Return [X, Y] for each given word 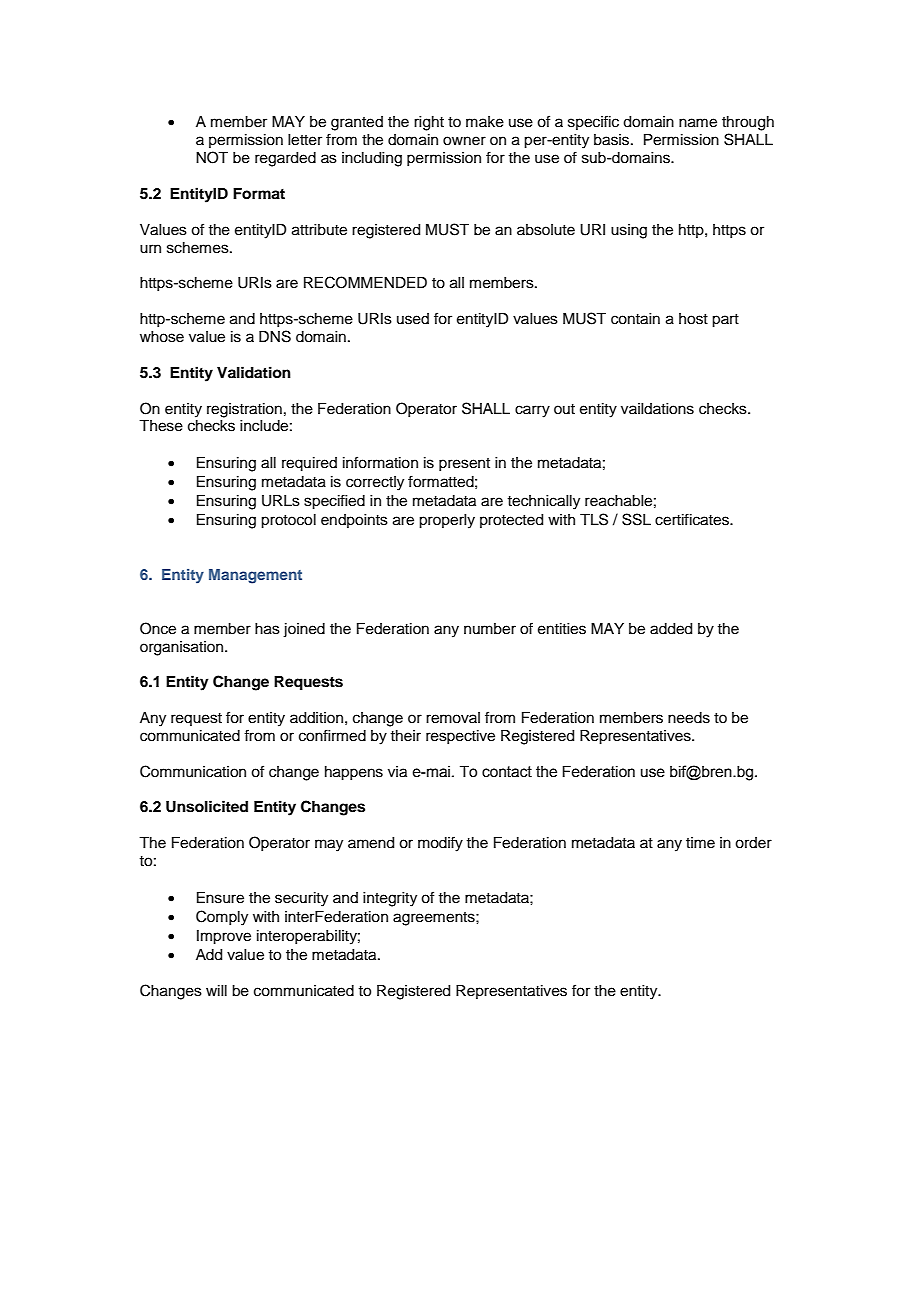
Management [255, 576]
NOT [212, 157]
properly [447, 521]
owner [464, 141]
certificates [693, 519]
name [698, 123]
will [216, 990]
